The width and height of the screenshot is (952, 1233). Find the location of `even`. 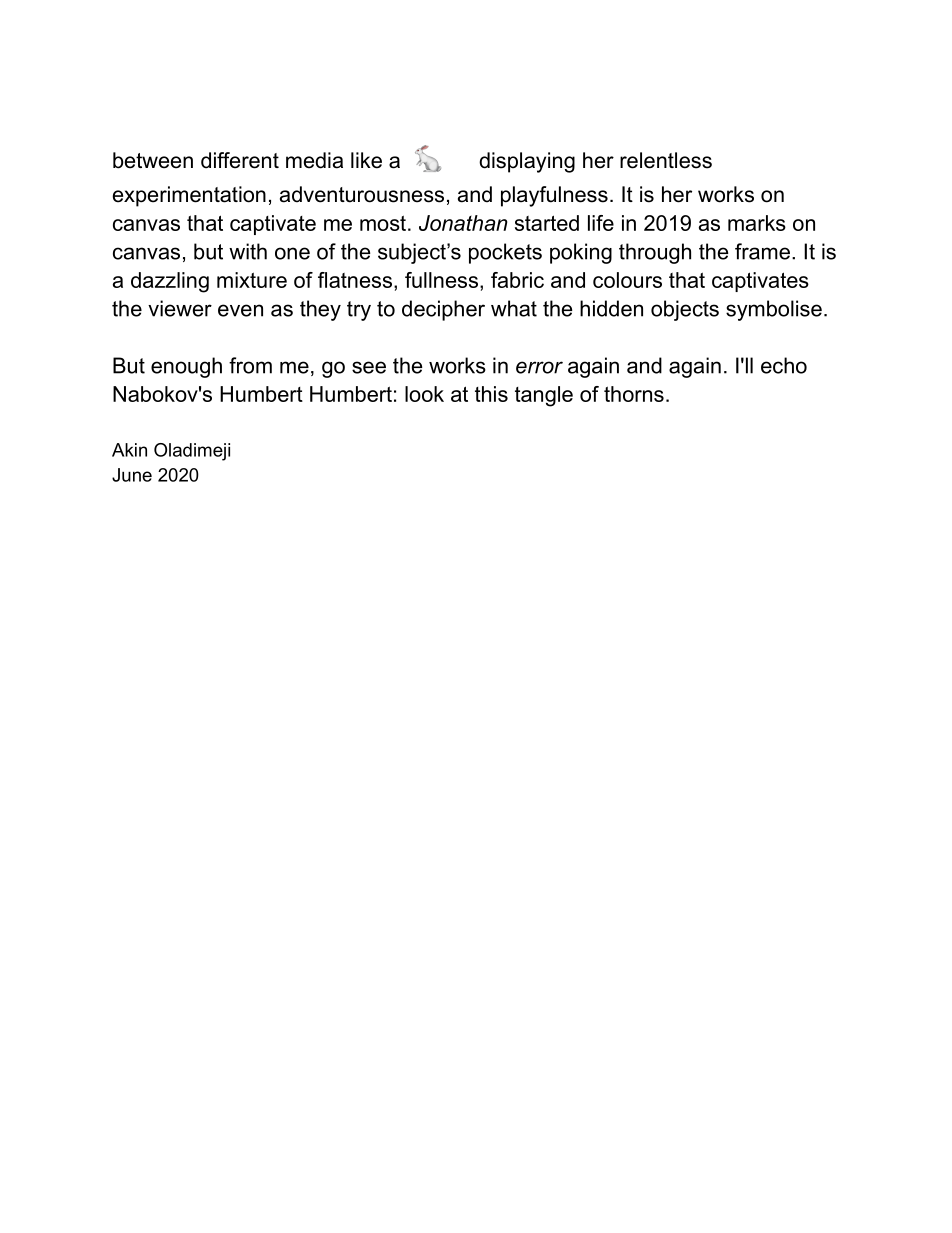

even is located at coordinates (240, 310).
